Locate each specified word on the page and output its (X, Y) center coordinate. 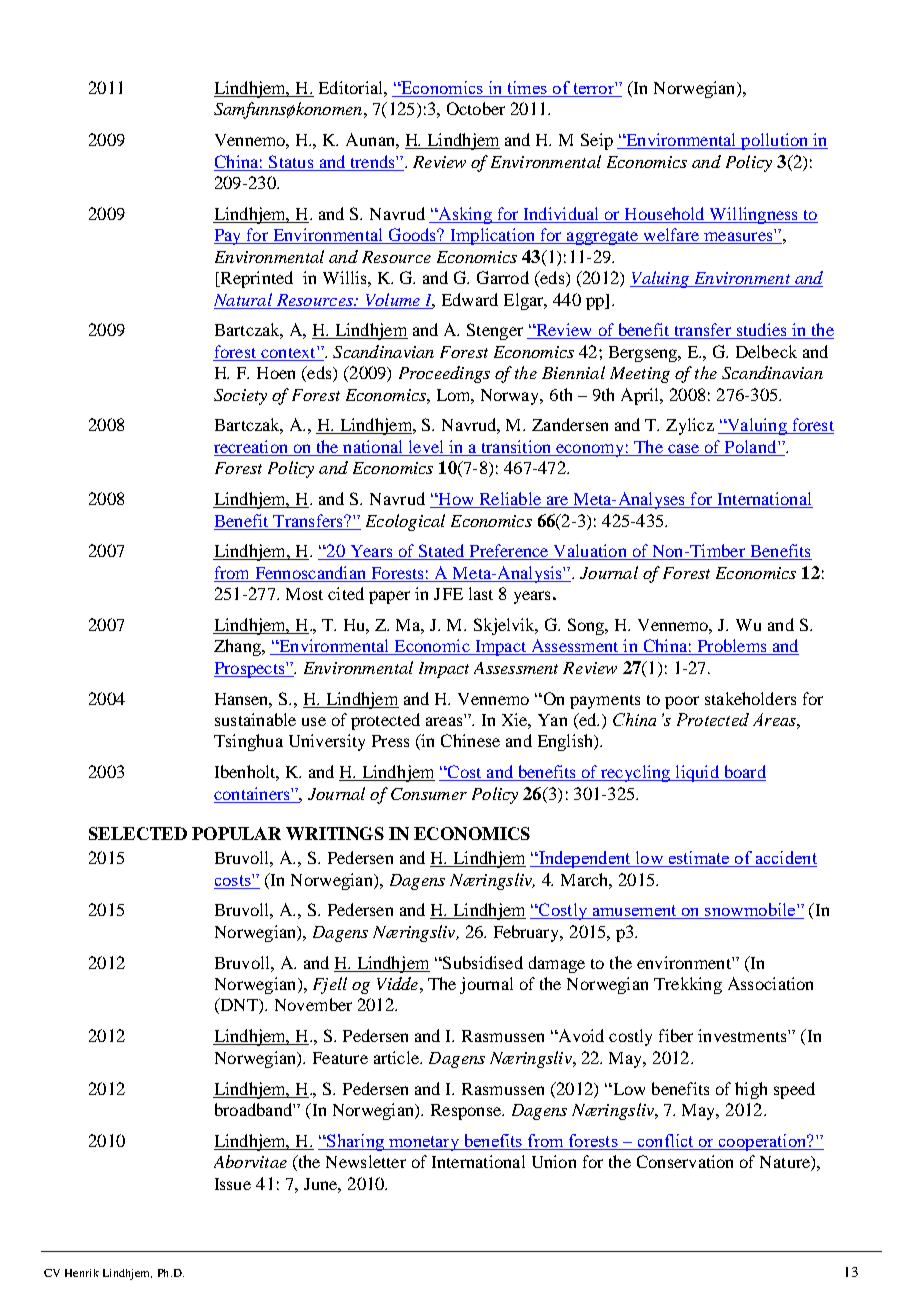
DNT (239, 1006)
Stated (441, 552)
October (476, 108)
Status (291, 161)
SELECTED (138, 833)
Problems (732, 647)
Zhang (238, 647)
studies (761, 331)
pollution (775, 141)
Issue (233, 1184)
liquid (697, 773)
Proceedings (444, 374)
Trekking (688, 985)
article (397, 1057)
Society (240, 397)
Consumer (429, 794)
